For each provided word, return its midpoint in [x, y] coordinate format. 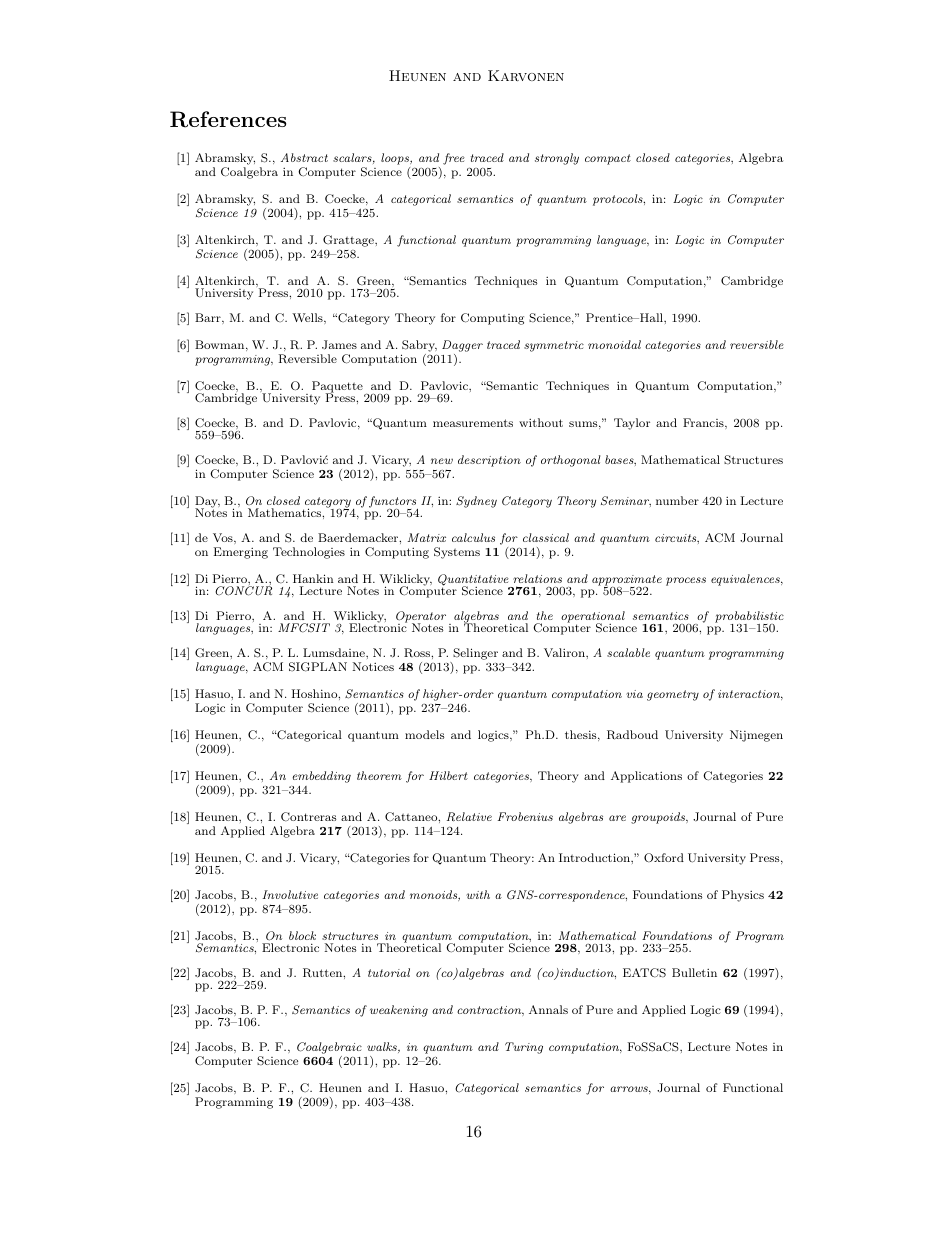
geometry [673, 695]
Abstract [304, 157]
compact [608, 159]
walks [383, 1047]
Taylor [632, 424]
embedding [321, 777]
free [454, 159]
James [339, 345]
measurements [473, 423]
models [424, 734]
